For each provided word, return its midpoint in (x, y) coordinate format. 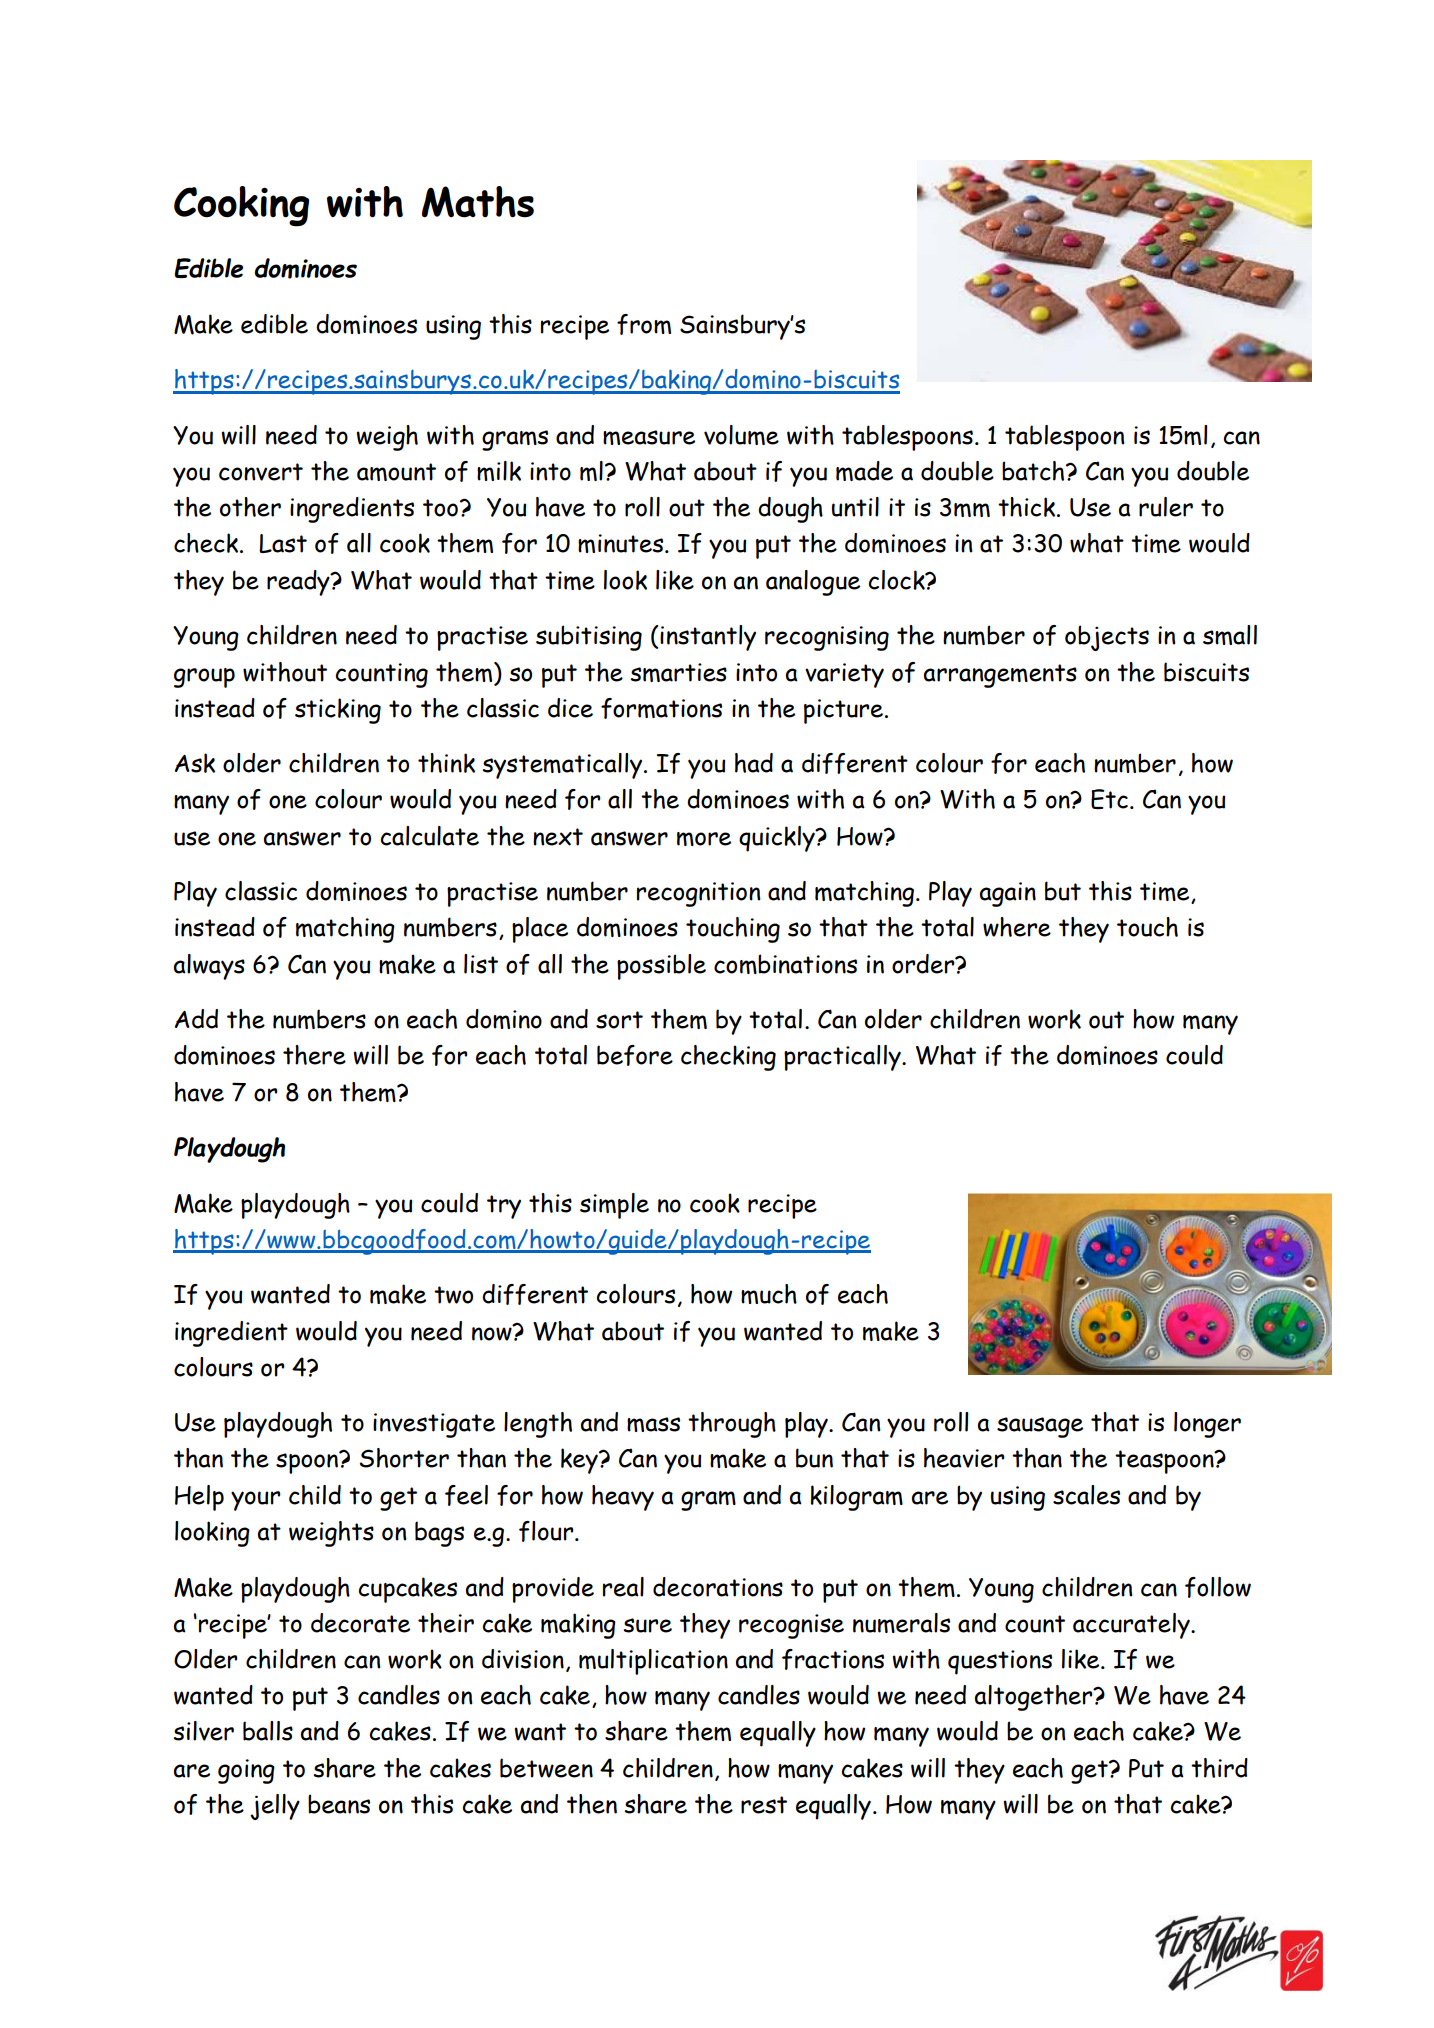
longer (1207, 1425)
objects (1107, 638)
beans (339, 1804)
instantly (708, 638)
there (314, 1055)
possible (661, 967)
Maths (478, 202)
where (1017, 927)
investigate (434, 1425)
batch (1034, 471)
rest (764, 1805)
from (644, 324)
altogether (1035, 1698)
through (732, 1425)
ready (299, 583)
